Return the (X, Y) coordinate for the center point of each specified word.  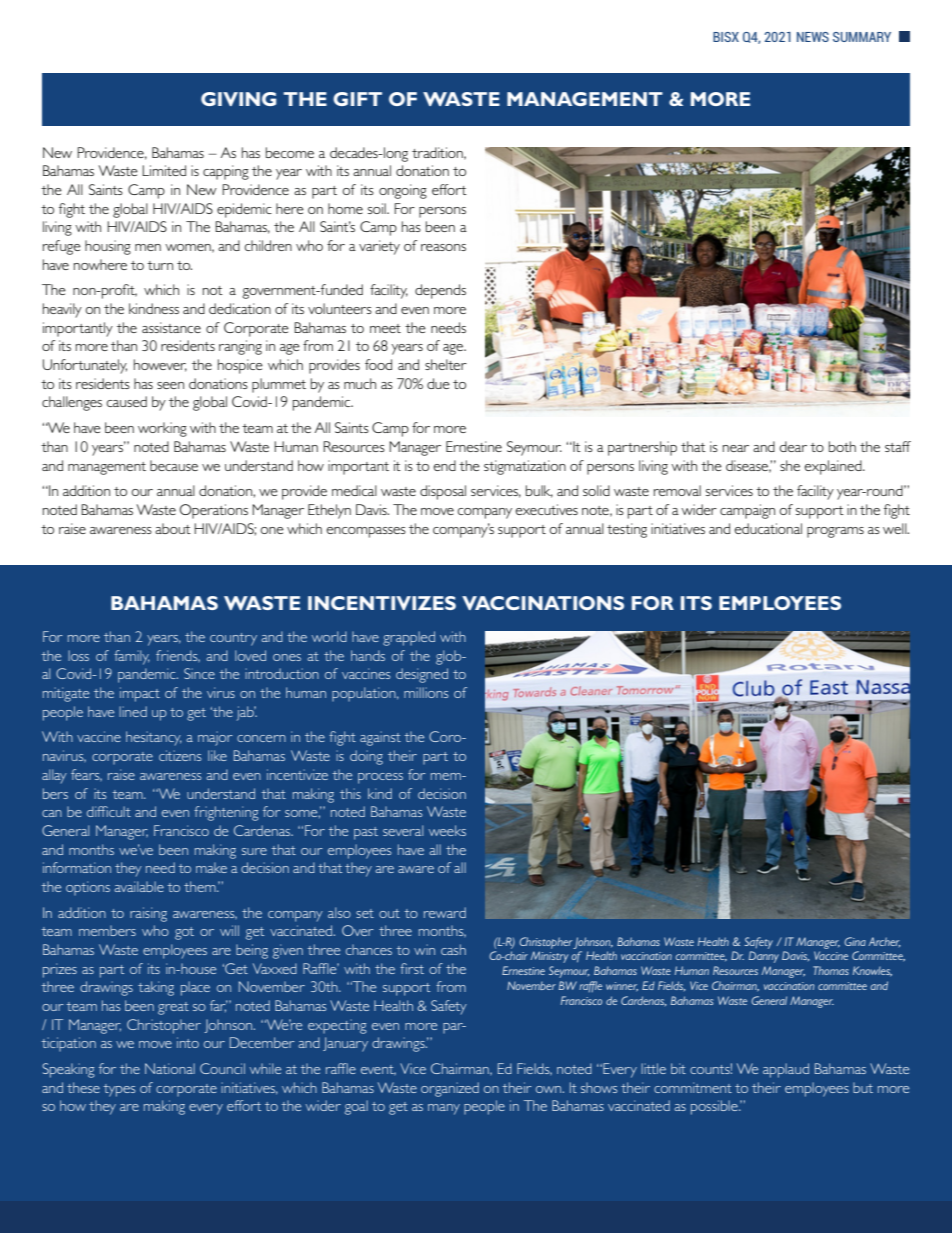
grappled (409, 638)
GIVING (238, 99)
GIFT (357, 99)
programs (835, 532)
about (173, 528)
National (170, 1068)
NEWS (813, 37)
